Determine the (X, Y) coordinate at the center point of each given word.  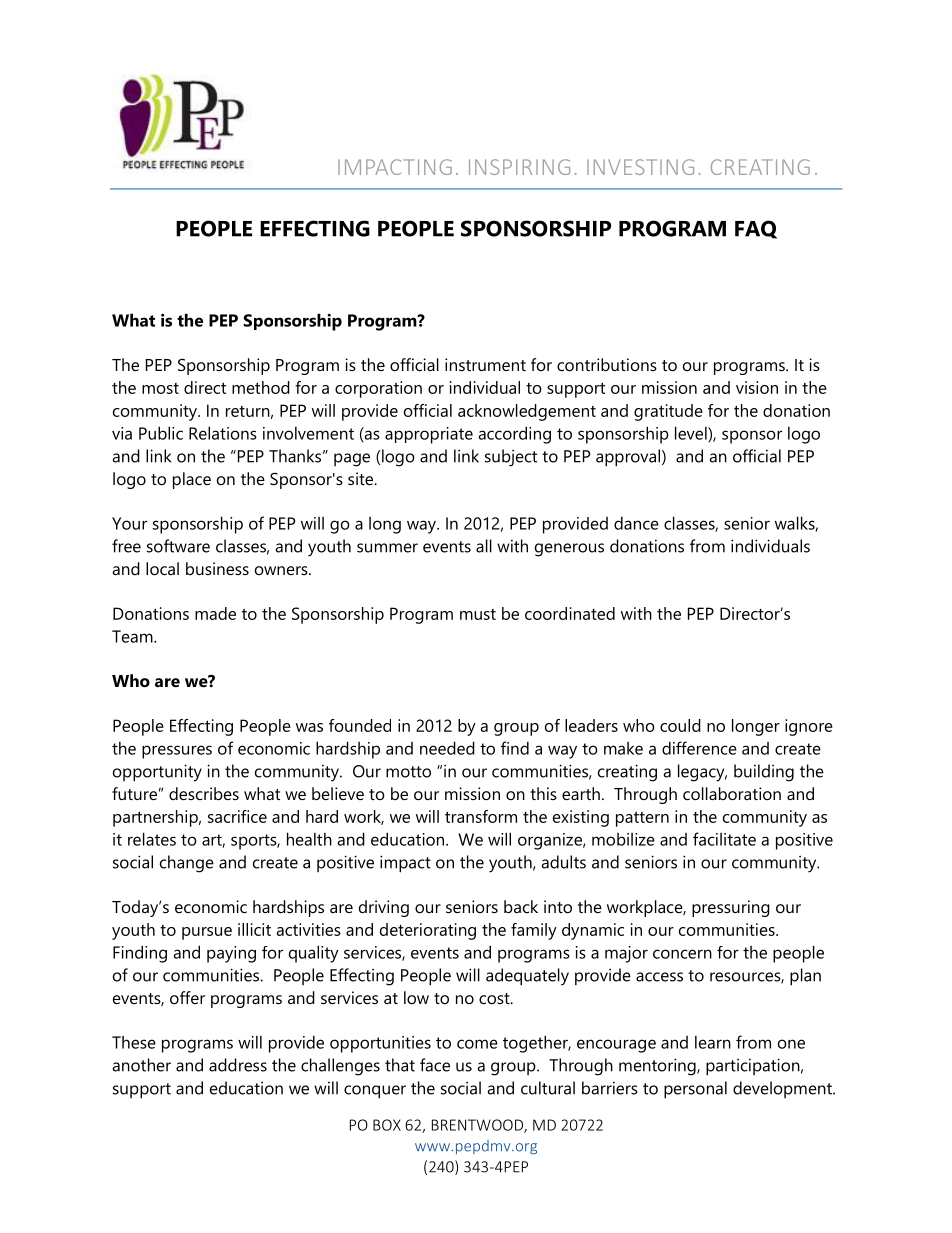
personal (695, 1090)
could (680, 725)
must (478, 614)
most (160, 388)
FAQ (756, 229)
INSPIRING (519, 167)
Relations (223, 433)
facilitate (724, 839)
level (692, 434)
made (215, 613)
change (187, 864)
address (238, 1065)
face (435, 1065)
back (521, 906)
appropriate (429, 435)
